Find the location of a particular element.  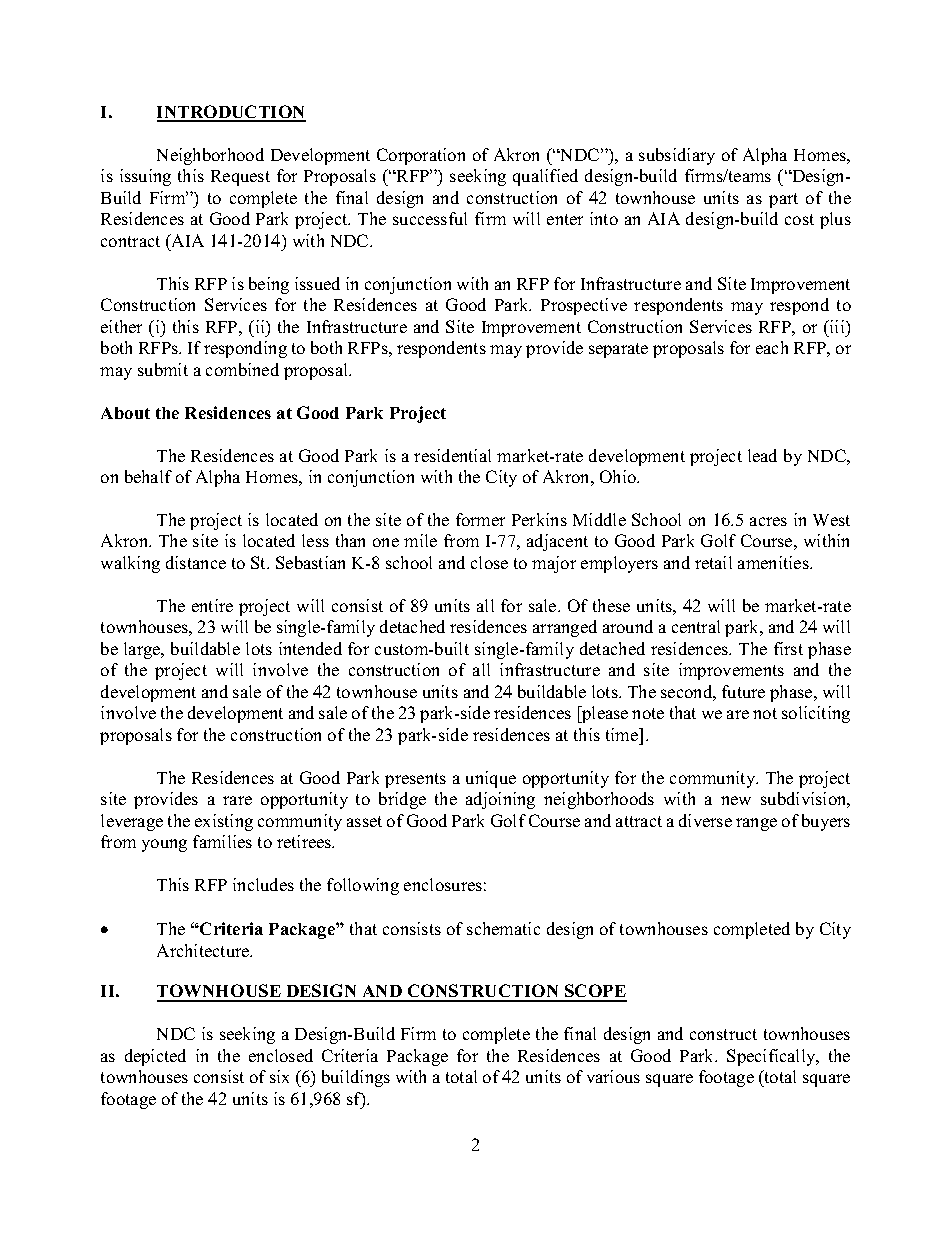

amenities is located at coordinates (774, 562).
